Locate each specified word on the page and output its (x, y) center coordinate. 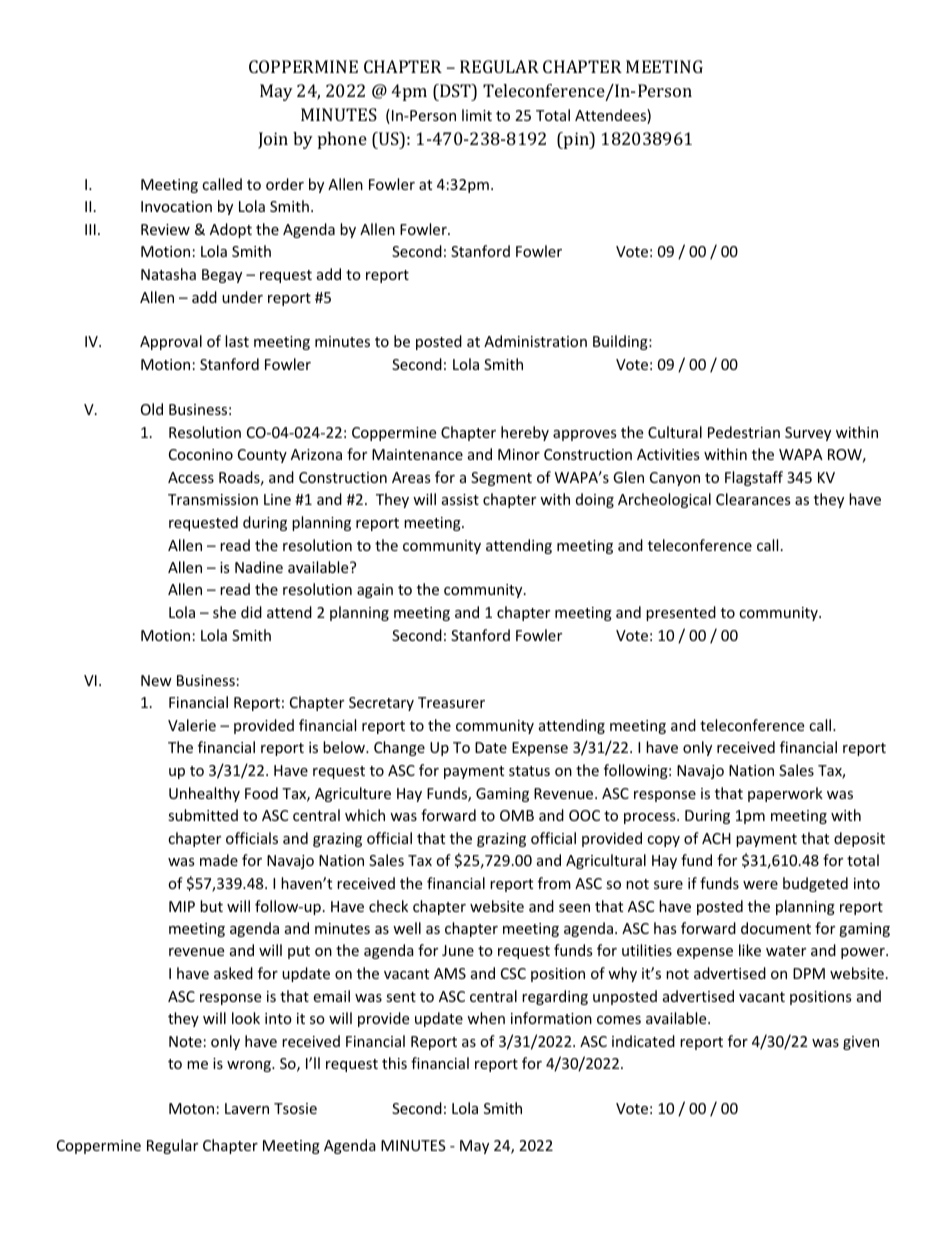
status (529, 771)
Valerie (192, 725)
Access (191, 477)
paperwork (785, 794)
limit (477, 115)
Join (273, 140)
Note (185, 1041)
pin (576, 140)
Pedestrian (744, 432)
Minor (519, 454)
